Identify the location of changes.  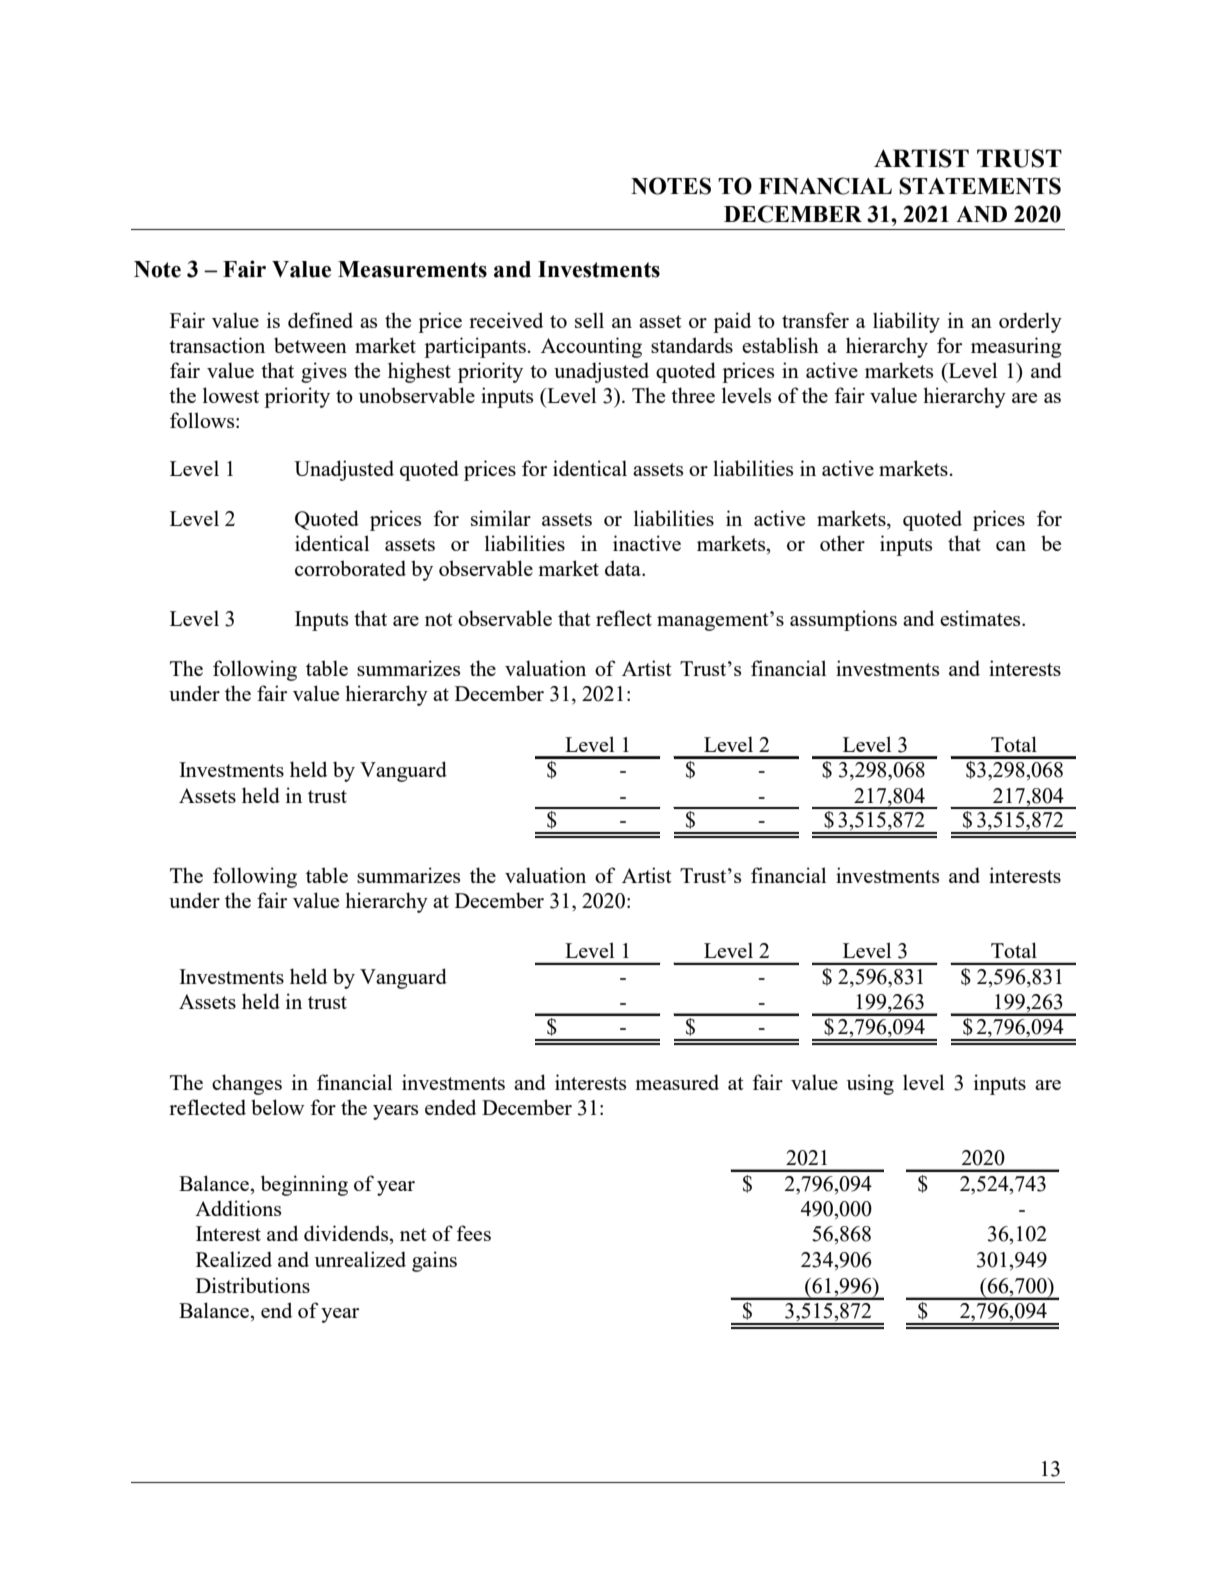
(247, 1084).
